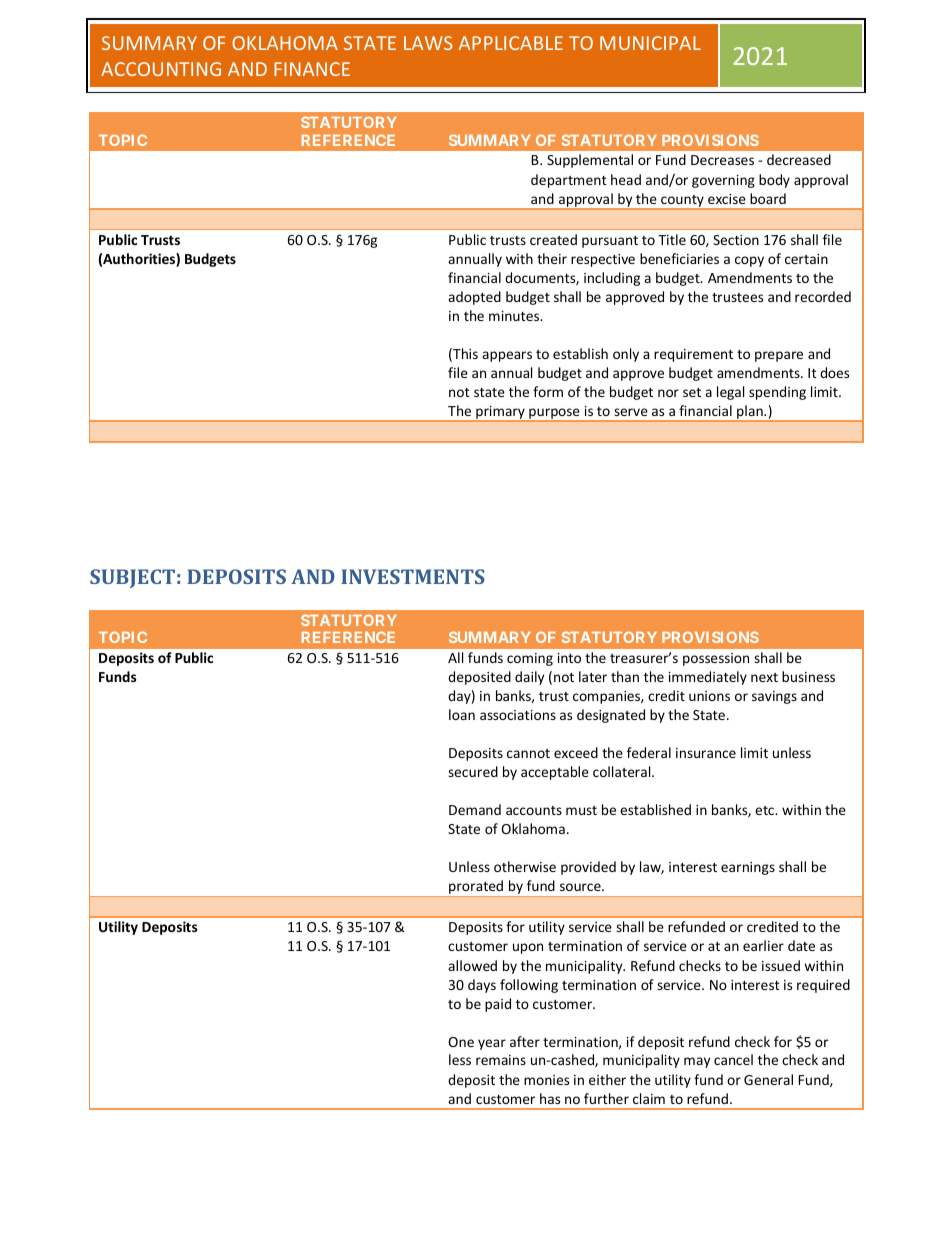  I want to click on minutes, so click(515, 316).
